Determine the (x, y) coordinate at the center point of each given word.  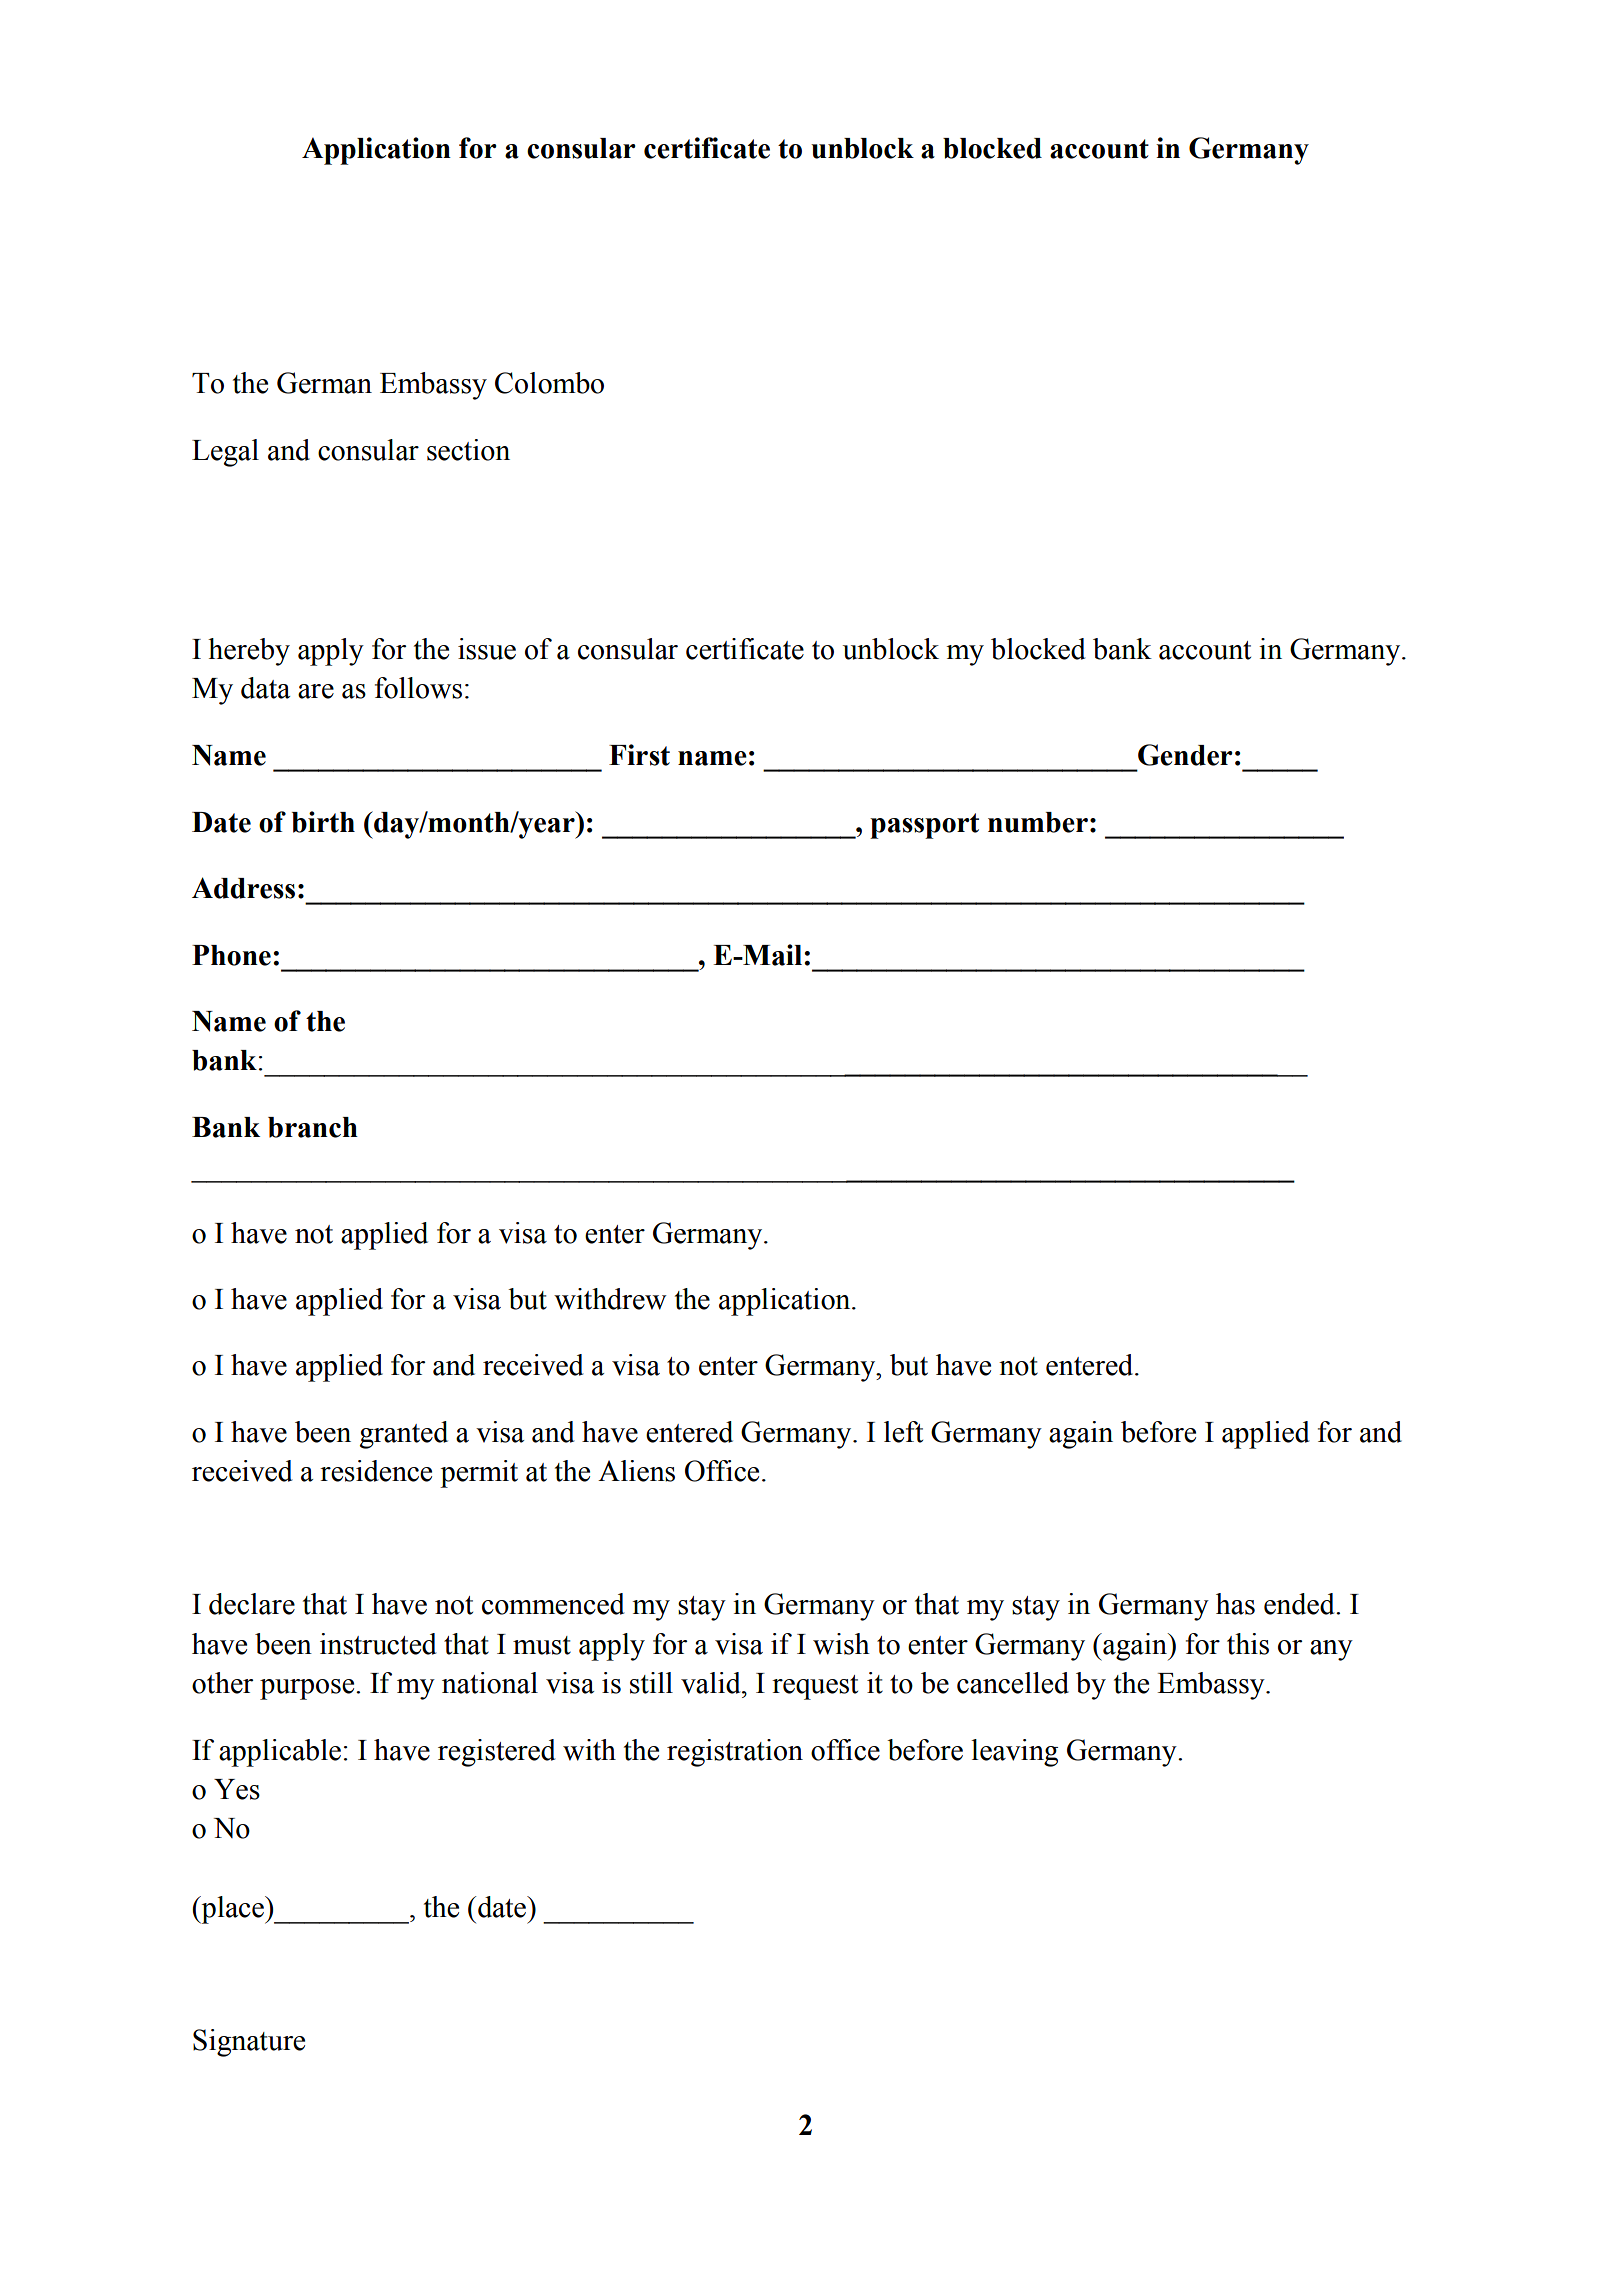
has (1235, 1604)
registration (735, 1753)
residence (376, 1471)
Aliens (636, 1471)
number (1038, 822)
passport (924, 826)
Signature (249, 2043)
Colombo (549, 383)
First (639, 755)
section (468, 450)
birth (323, 822)
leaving (1014, 1753)
